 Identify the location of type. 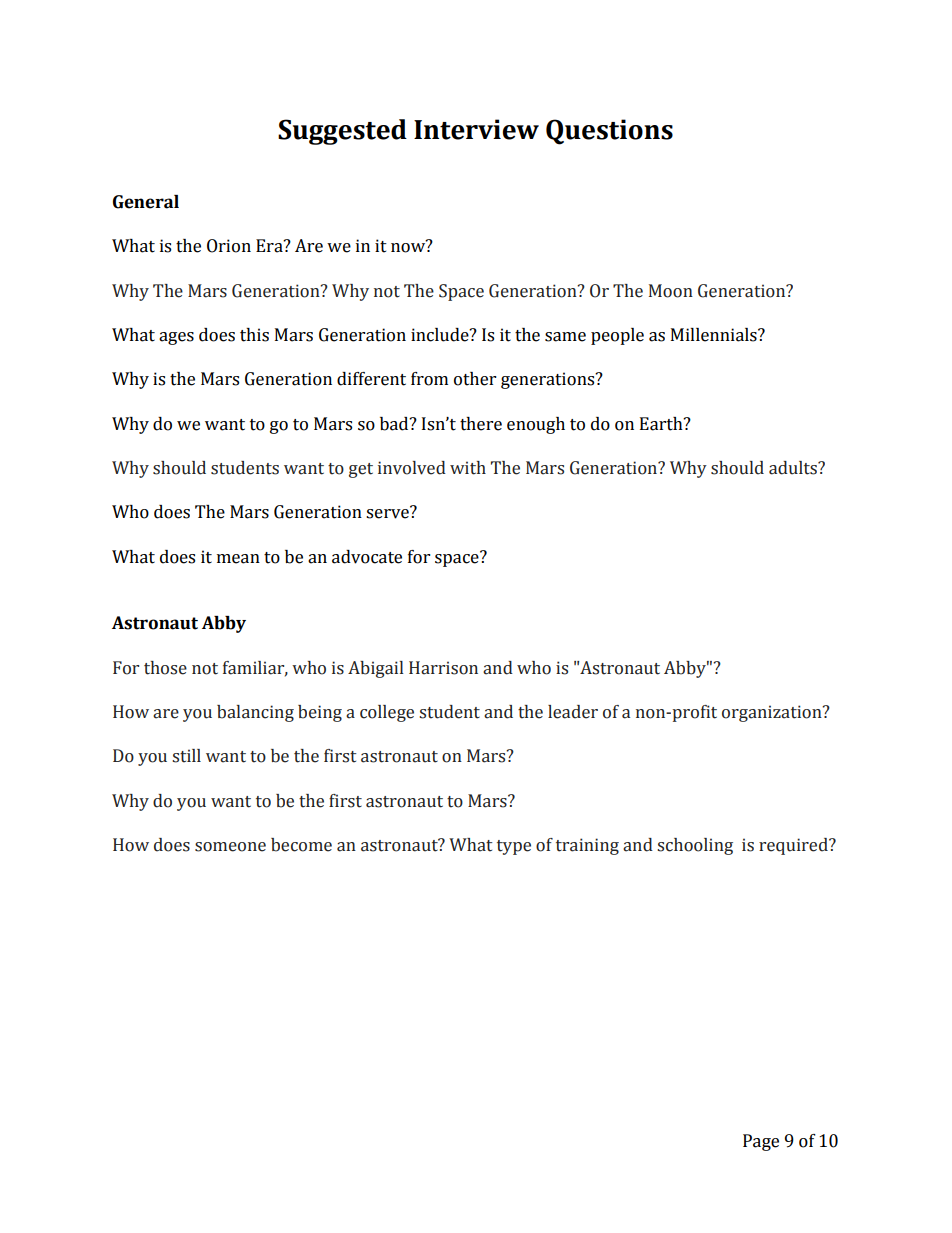
(514, 847).
